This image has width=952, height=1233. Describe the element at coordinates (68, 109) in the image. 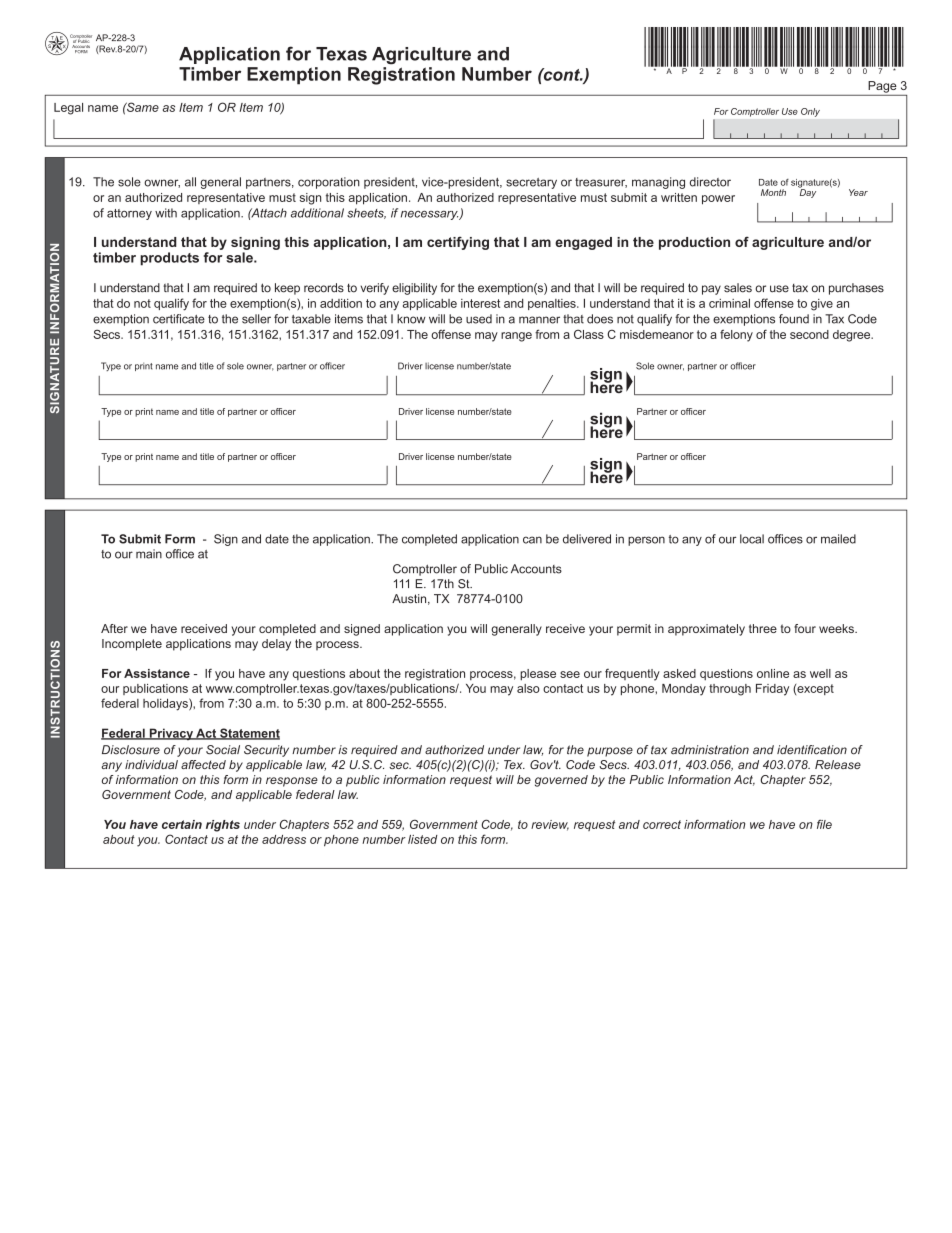

I see `Legal` at that location.
